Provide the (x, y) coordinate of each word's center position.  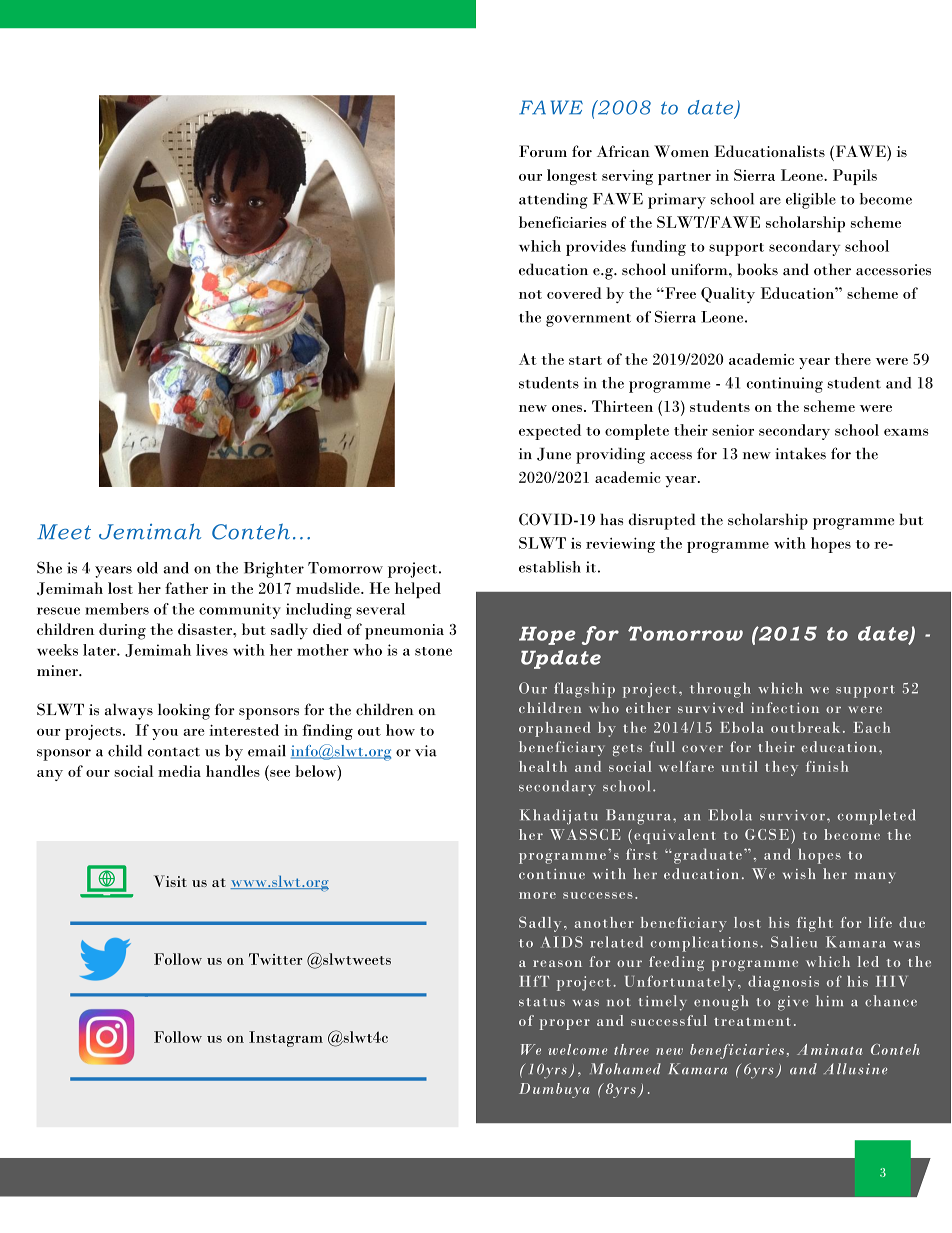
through (720, 690)
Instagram (286, 1039)
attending (553, 201)
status (542, 1002)
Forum (543, 151)
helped (418, 590)
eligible (811, 201)
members (117, 609)
